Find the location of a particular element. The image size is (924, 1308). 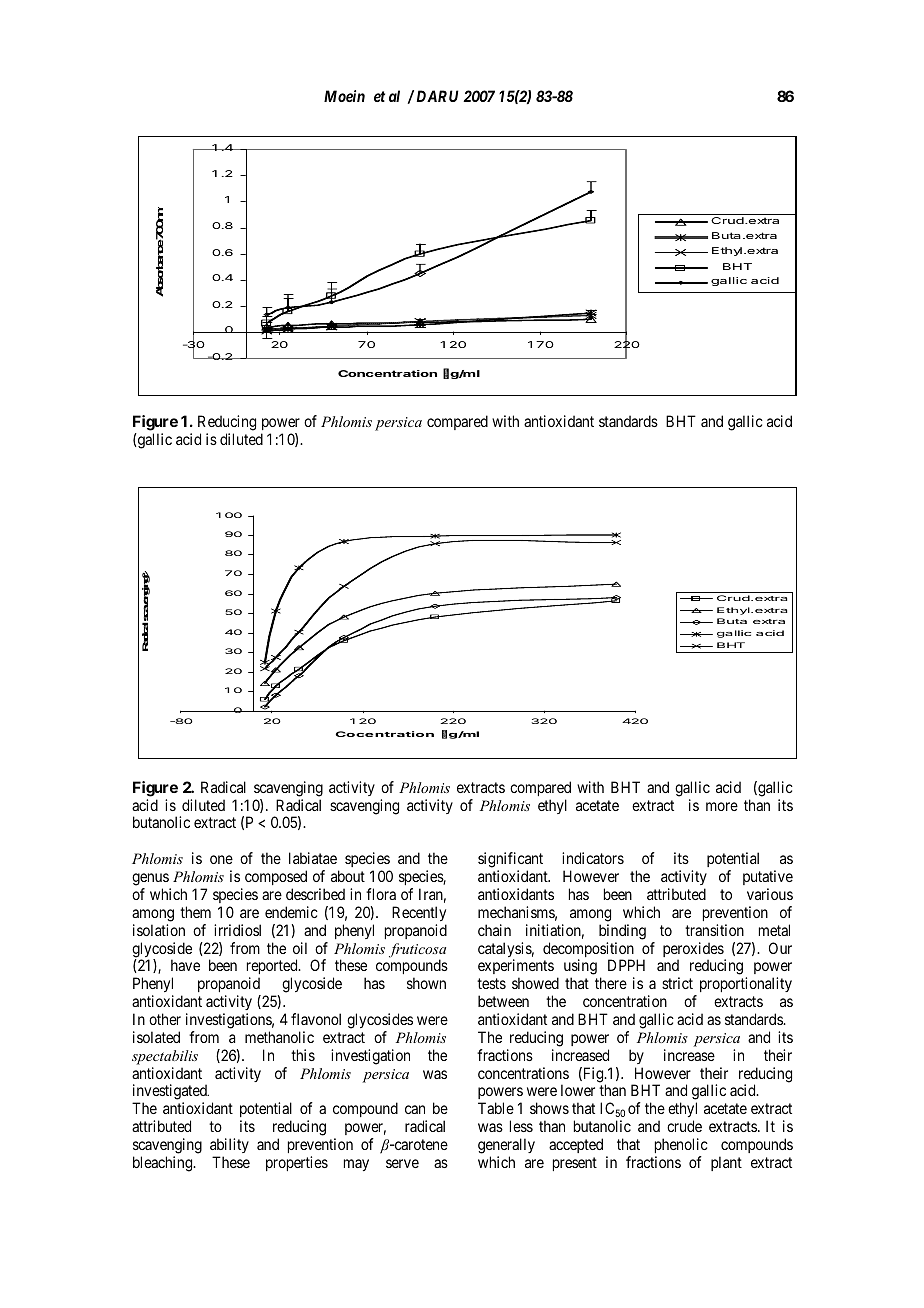

ability is located at coordinates (229, 1145).
